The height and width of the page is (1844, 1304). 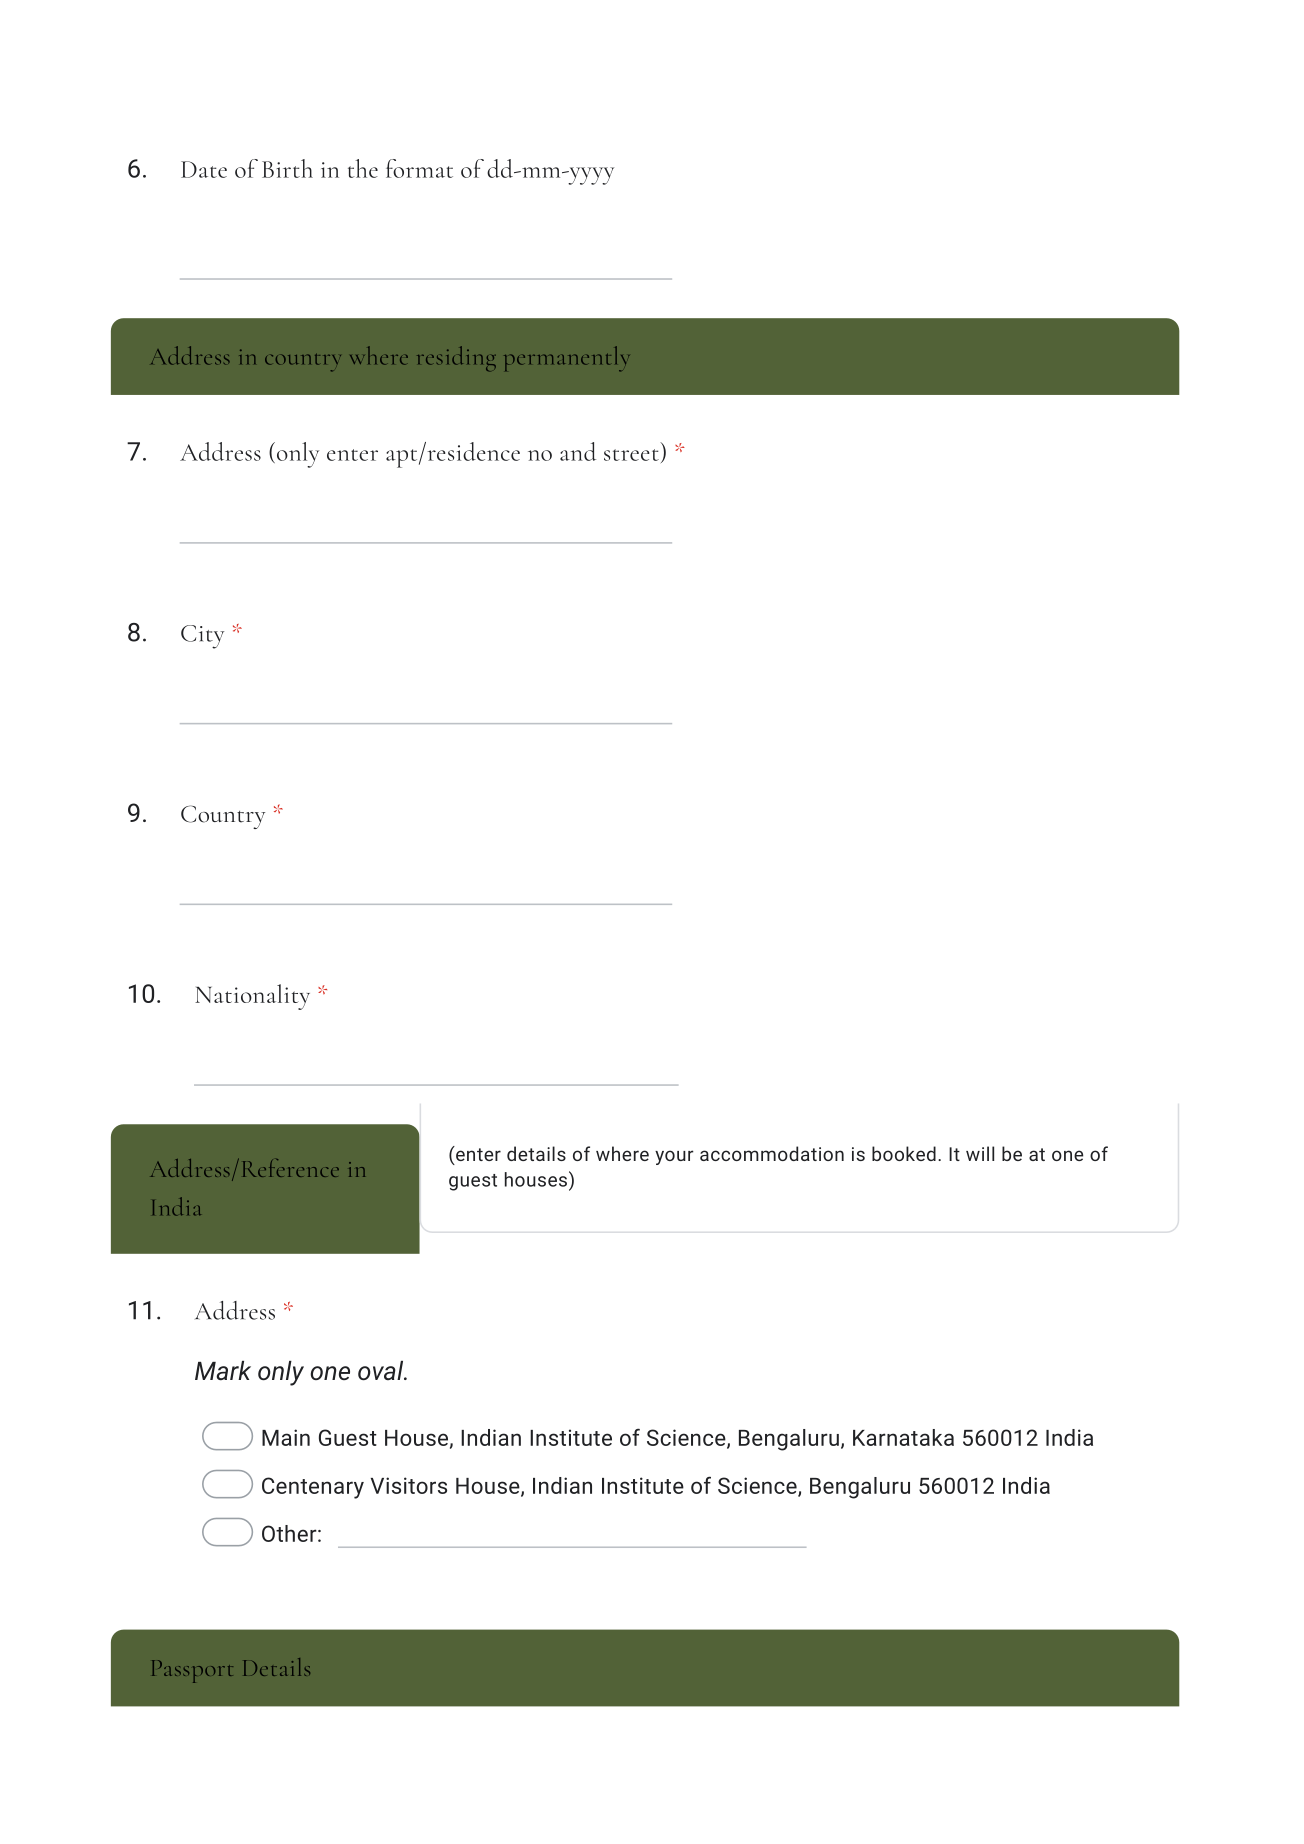 What do you see at coordinates (202, 637) in the page?
I see `City` at bounding box center [202, 637].
